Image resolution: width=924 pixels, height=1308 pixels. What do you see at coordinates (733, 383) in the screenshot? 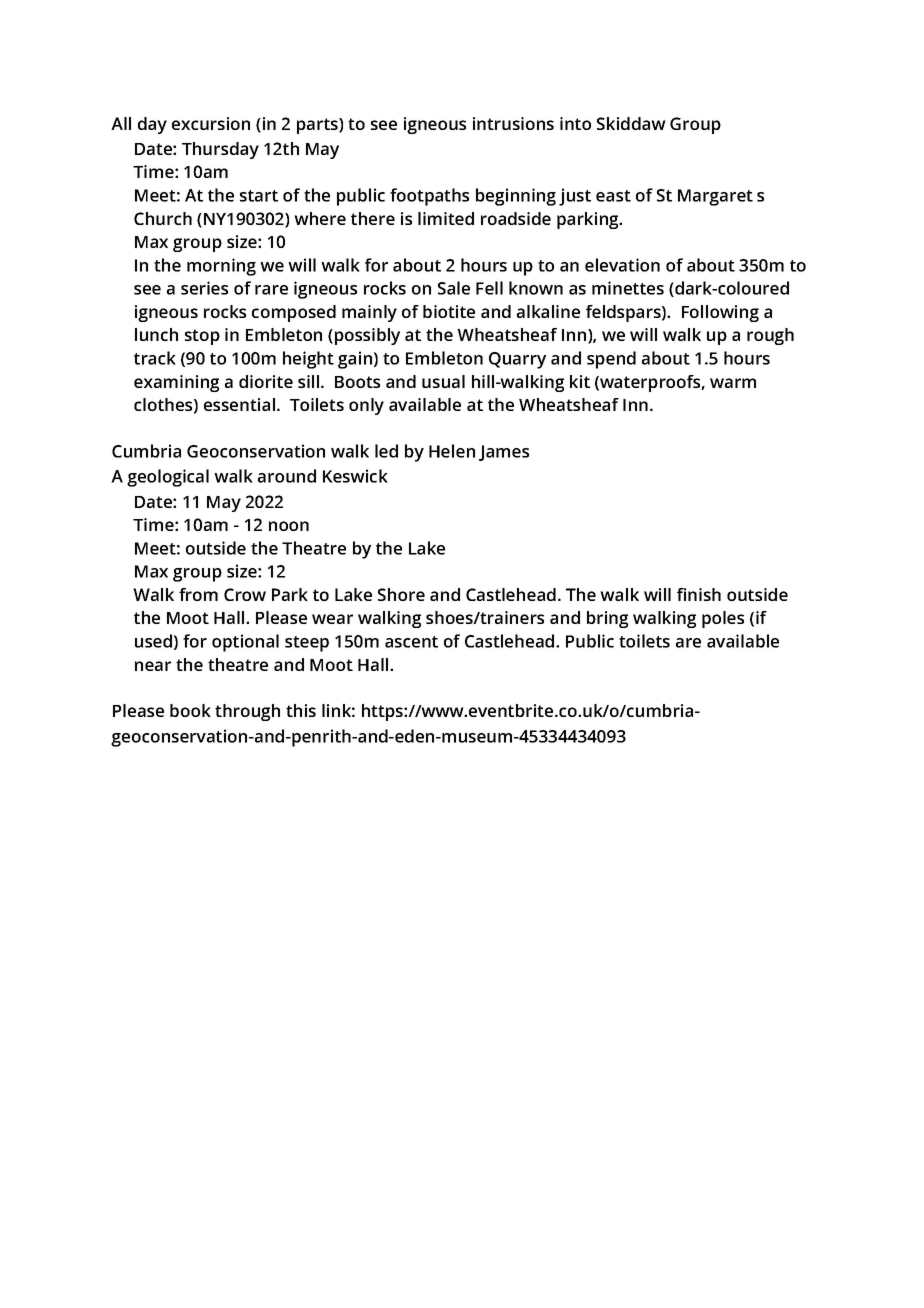
I see `warm` at bounding box center [733, 383].
